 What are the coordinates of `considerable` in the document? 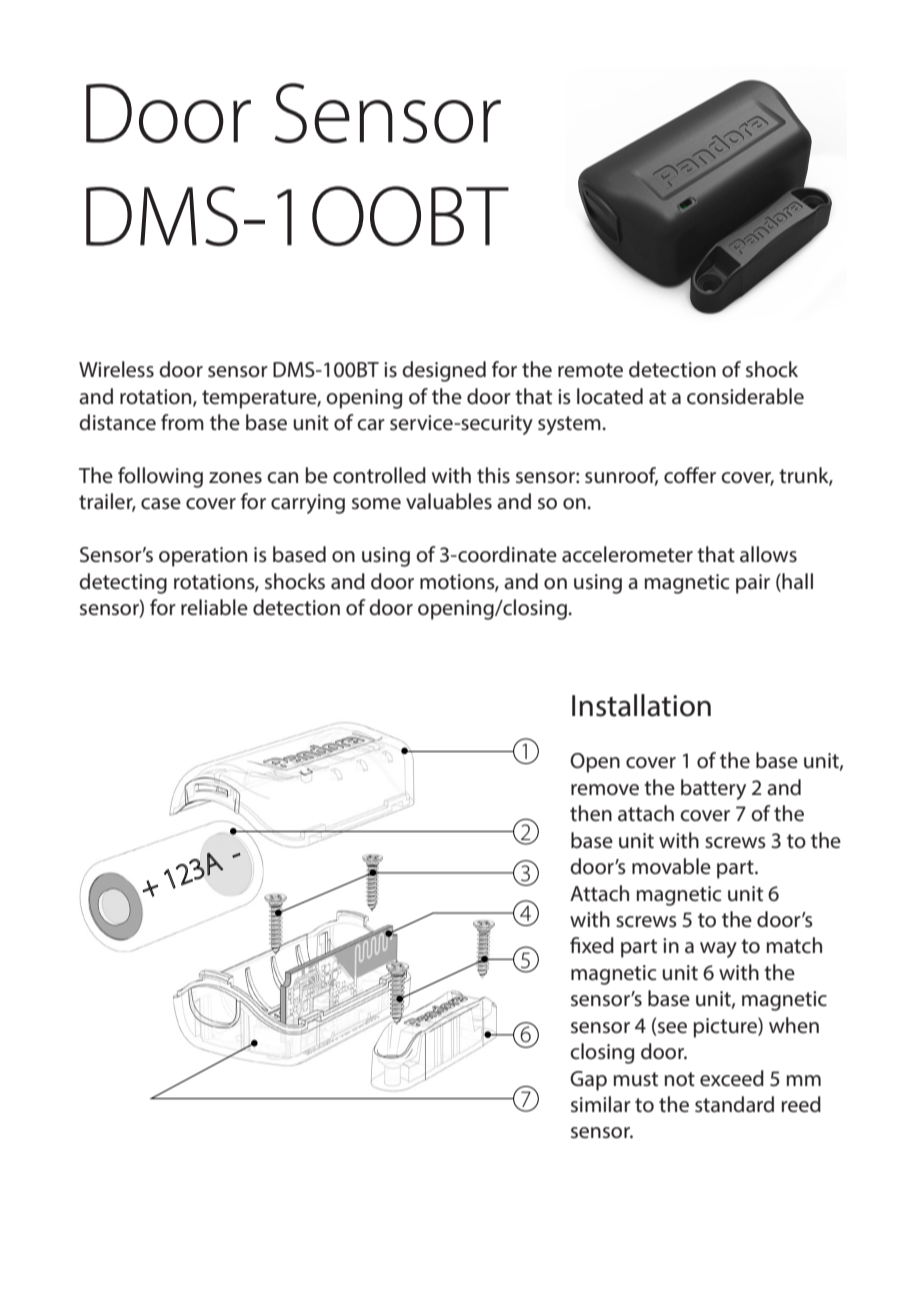 It's located at (745, 396).
